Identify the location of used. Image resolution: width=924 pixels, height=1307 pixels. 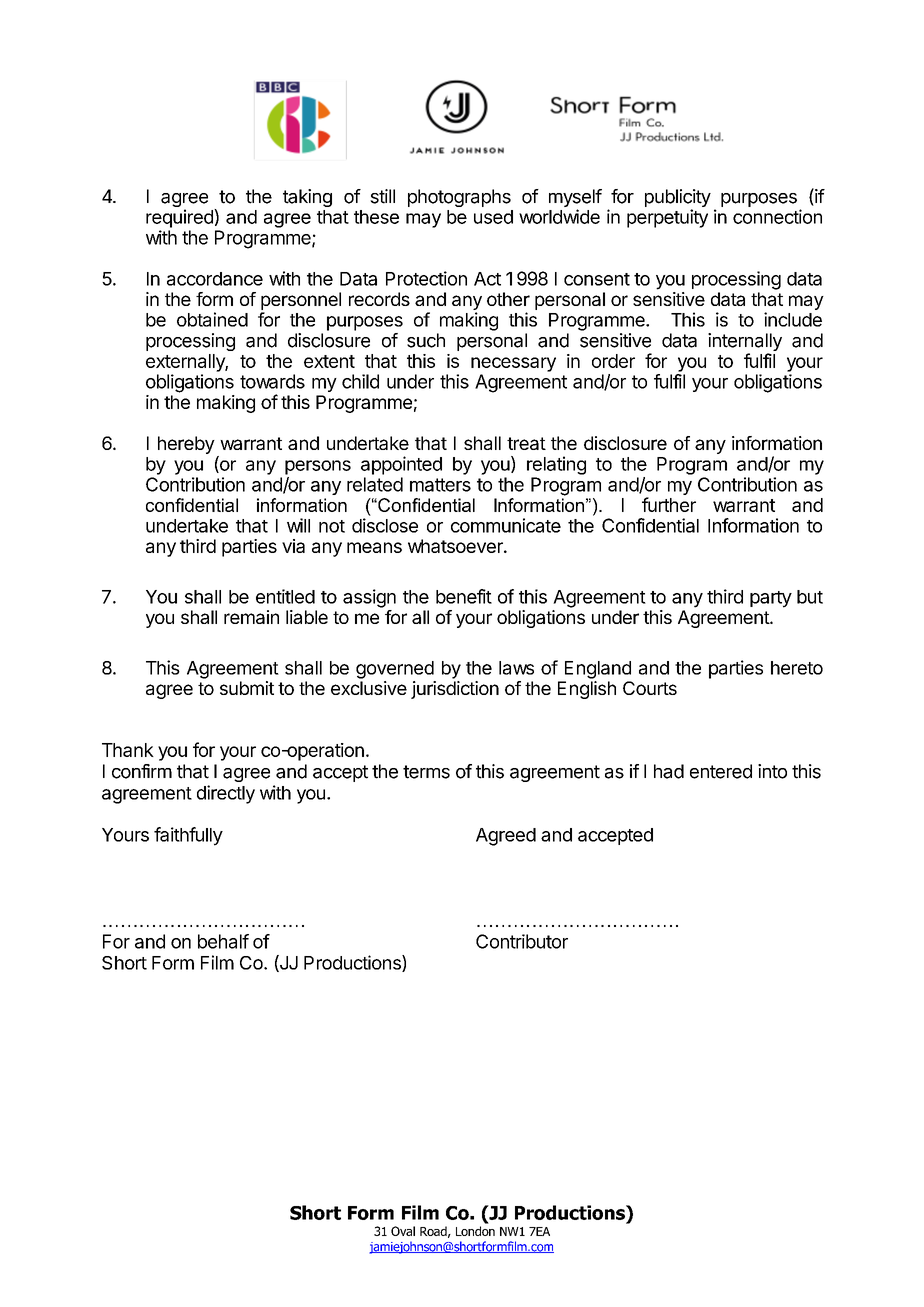
(493, 217).
